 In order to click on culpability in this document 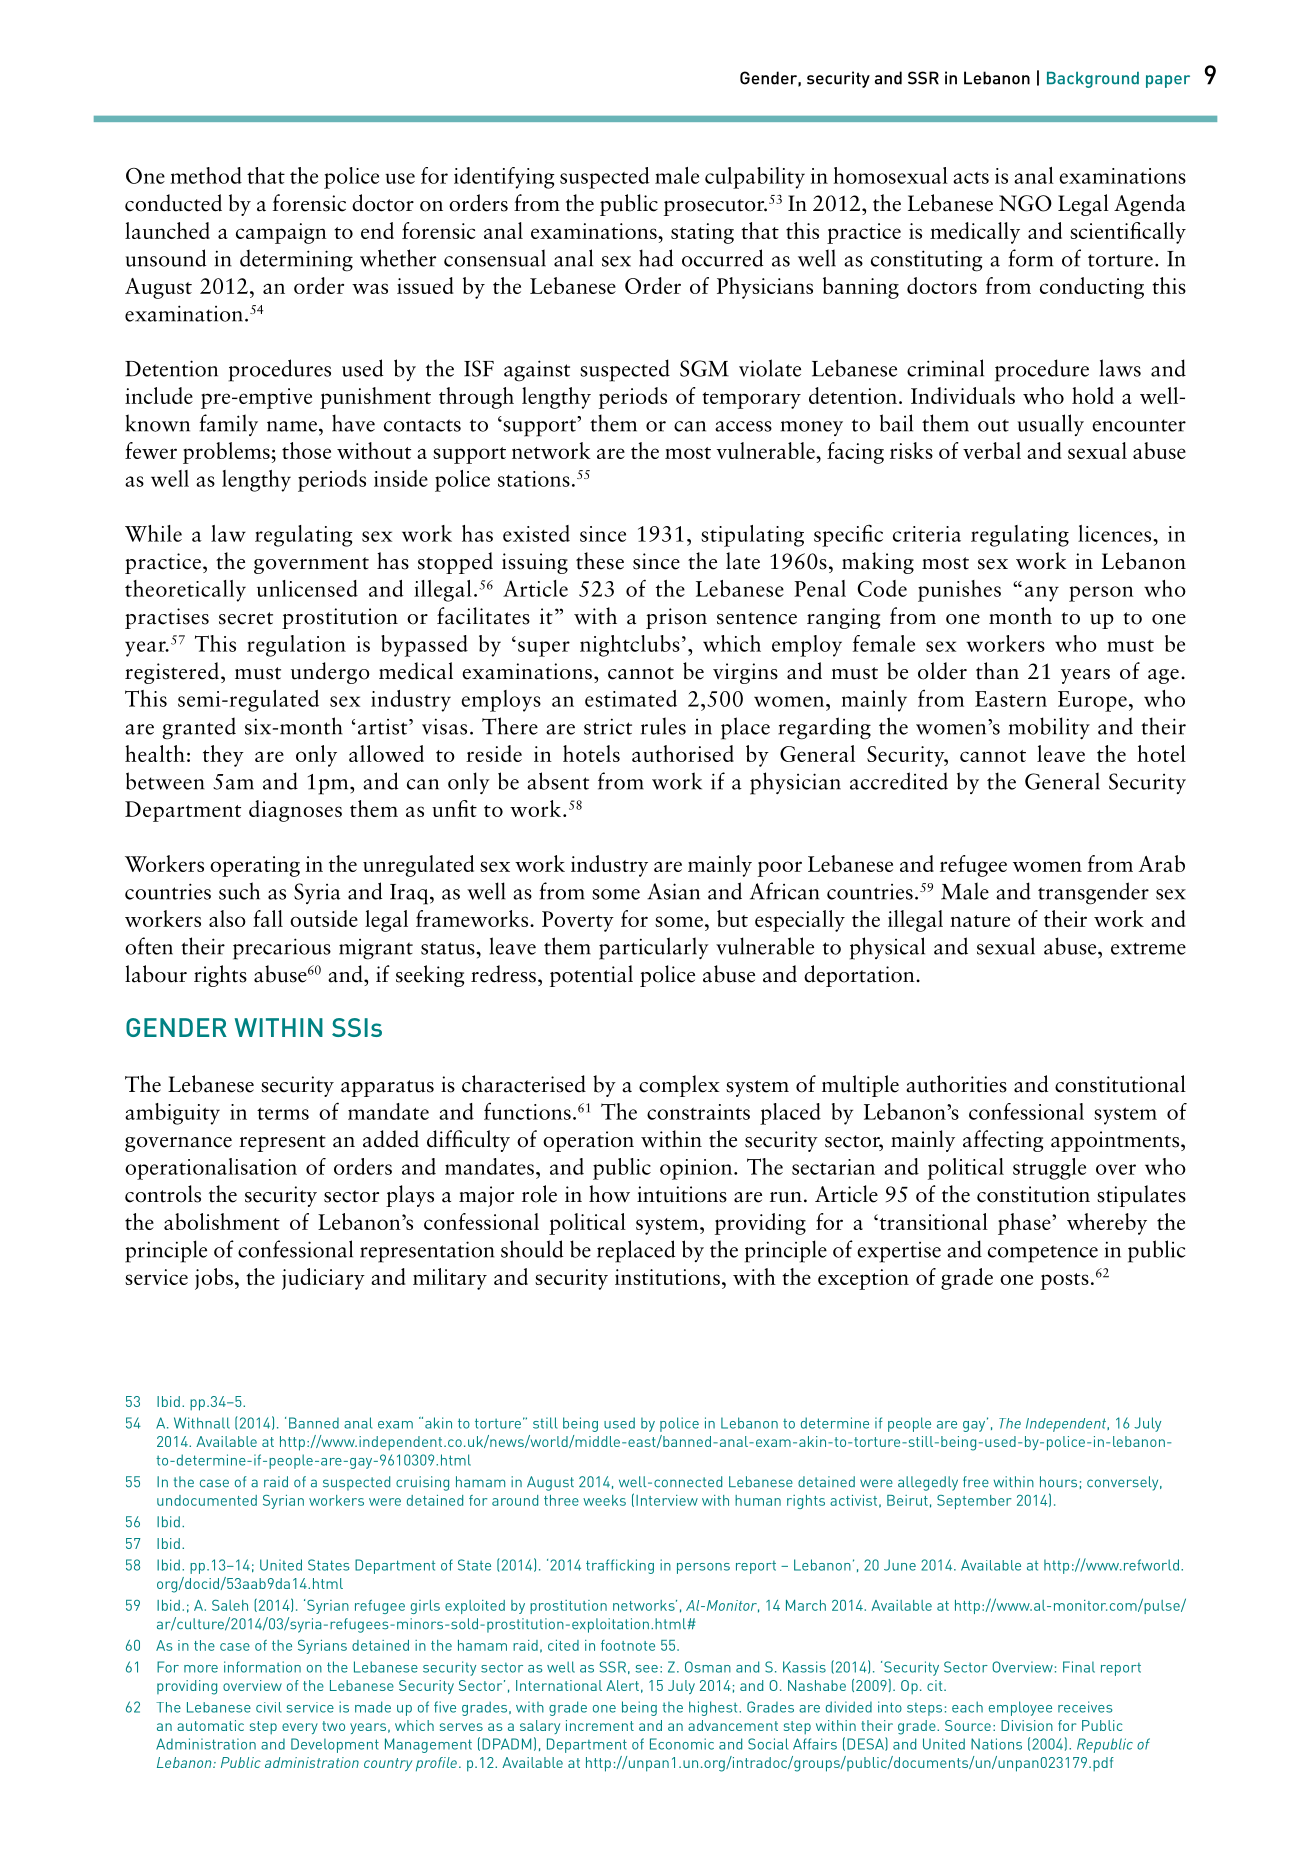, I will do `click(755, 178)`.
